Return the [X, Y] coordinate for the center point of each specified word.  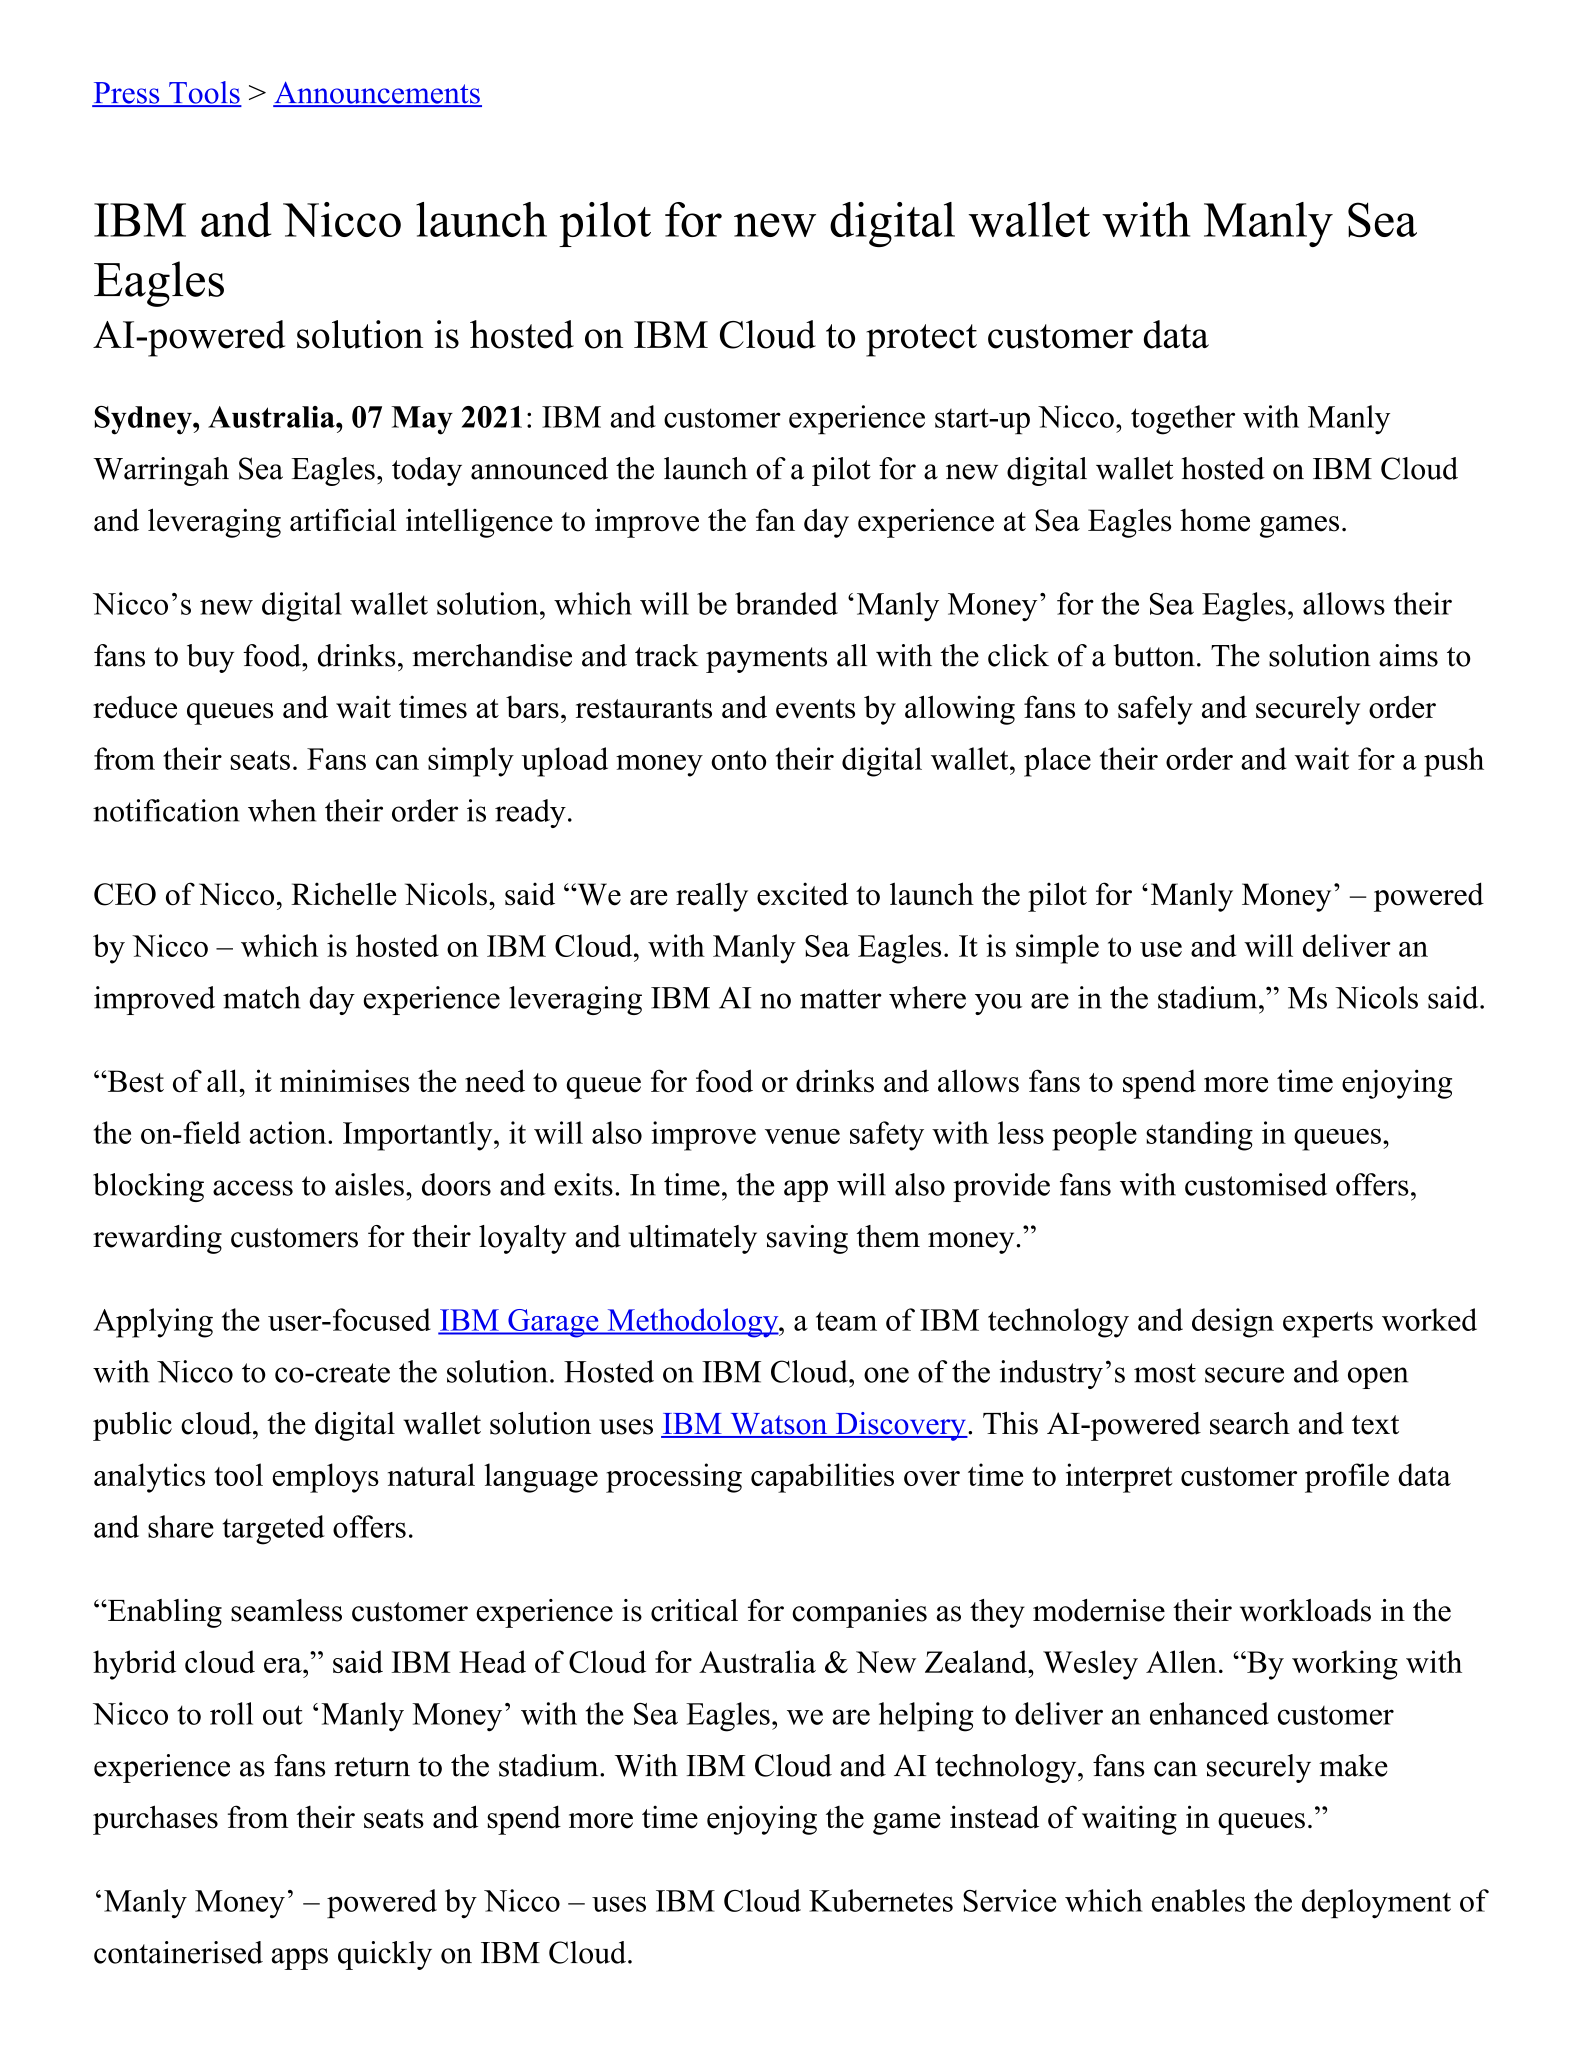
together [1183, 420]
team [846, 1321]
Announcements [377, 93]
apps [300, 1959]
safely [1155, 710]
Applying [153, 1323]
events [815, 709]
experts [1328, 1324]
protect [921, 340]
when [282, 810]
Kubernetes [881, 1900]
